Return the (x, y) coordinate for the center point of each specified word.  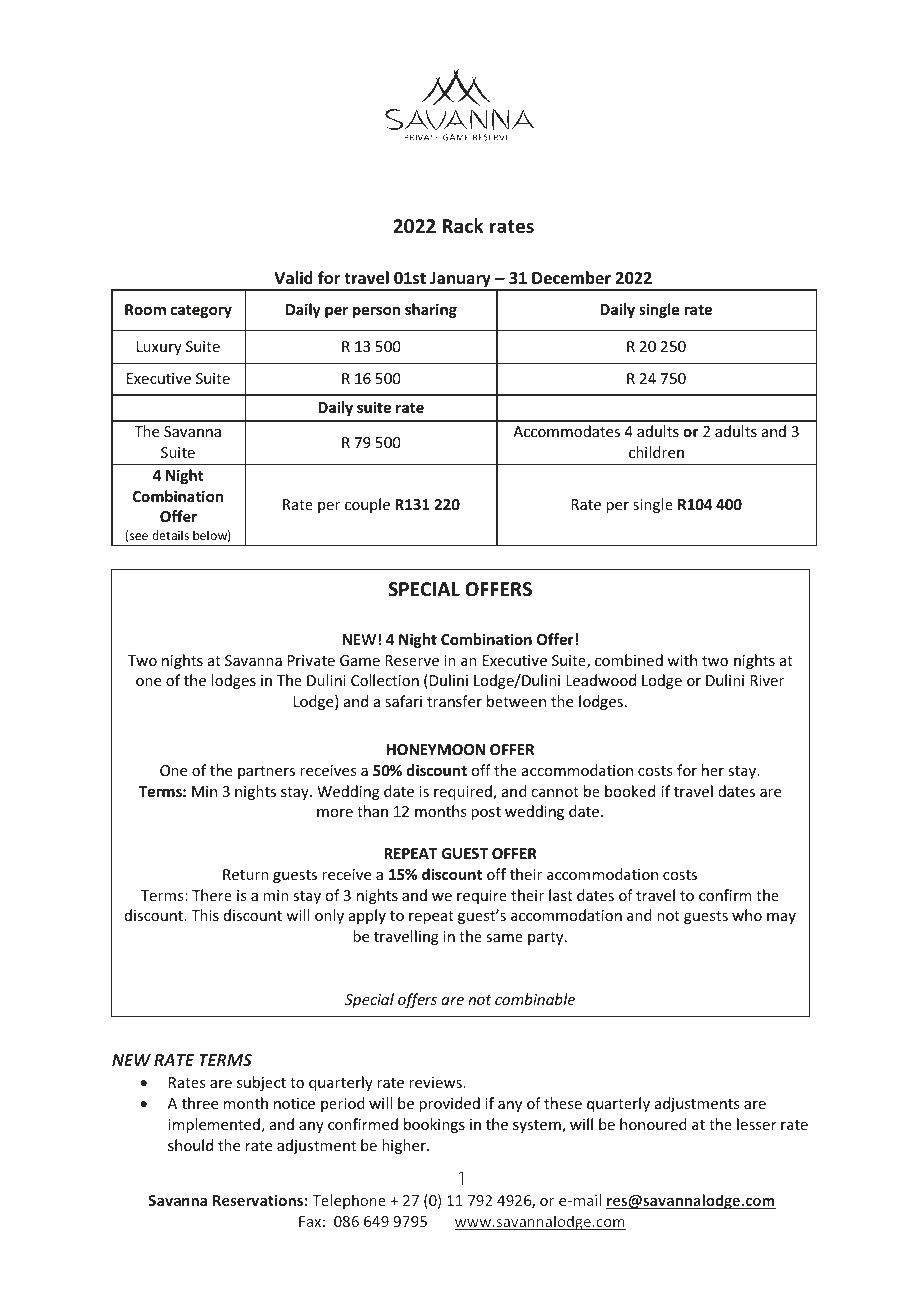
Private (311, 660)
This (205, 915)
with (682, 660)
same (504, 938)
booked (630, 791)
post (486, 813)
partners (266, 772)
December (571, 278)
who (747, 915)
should (190, 1145)
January (460, 281)
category (201, 311)
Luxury (159, 348)
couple (367, 505)
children (656, 452)
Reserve (412, 660)
